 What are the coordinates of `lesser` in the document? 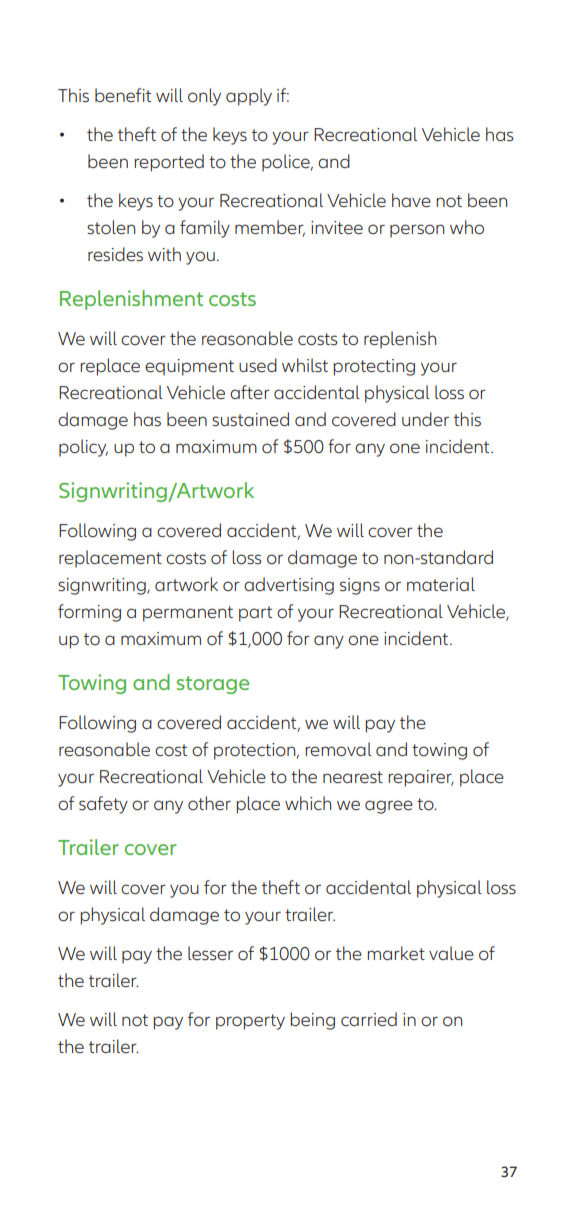 It's located at (210, 953).
